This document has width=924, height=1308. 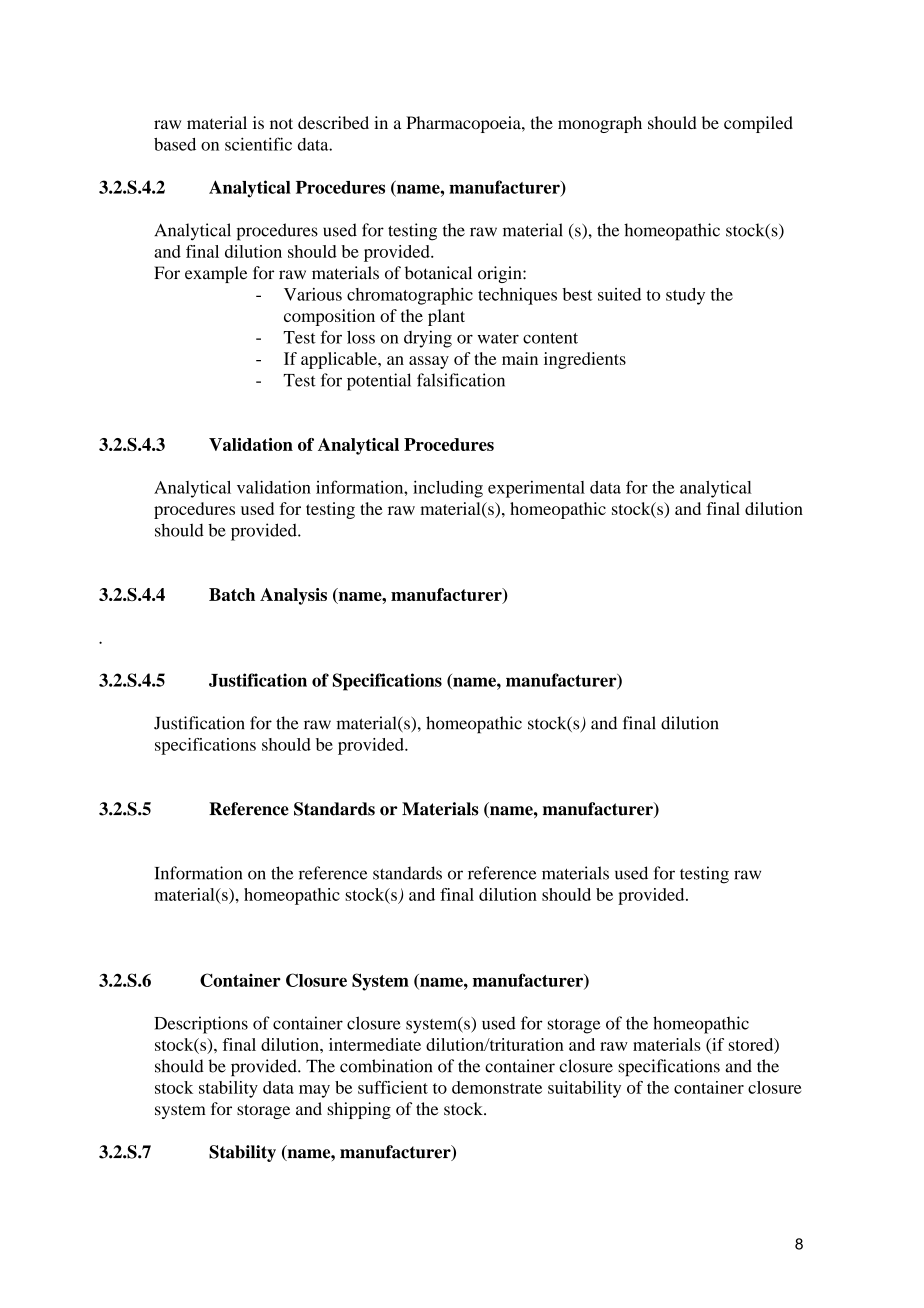 I want to click on applicable, so click(x=340, y=360).
